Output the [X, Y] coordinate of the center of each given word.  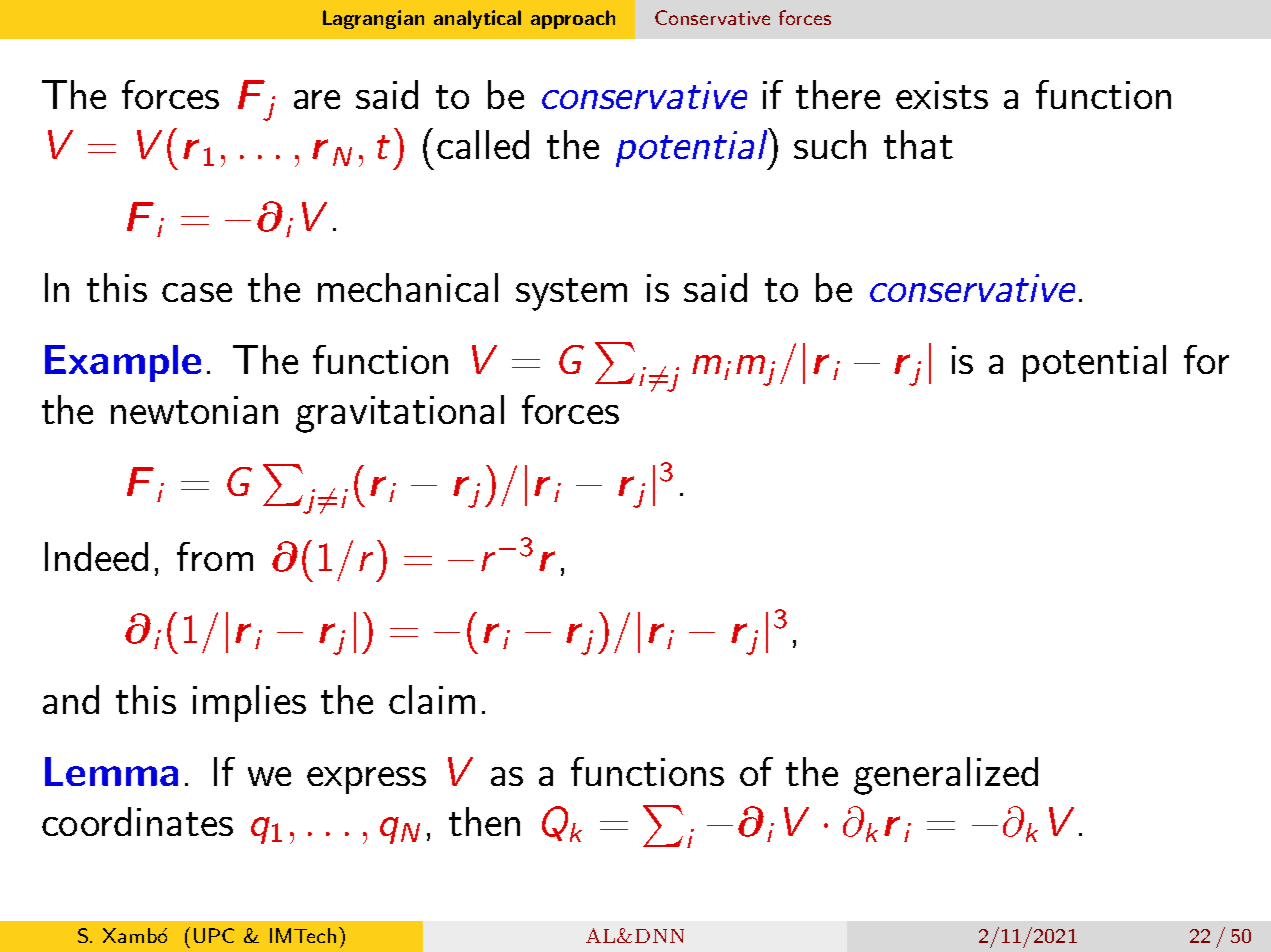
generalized [946, 776]
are [317, 99]
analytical [477, 19]
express [366, 780]
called [483, 144]
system [571, 294]
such [830, 144]
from [215, 556]
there [838, 94]
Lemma [111, 771]
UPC [214, 935]
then [484, 821]
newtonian [194, 410]
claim [432, 699]
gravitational [400, 414]
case [197, 292]
